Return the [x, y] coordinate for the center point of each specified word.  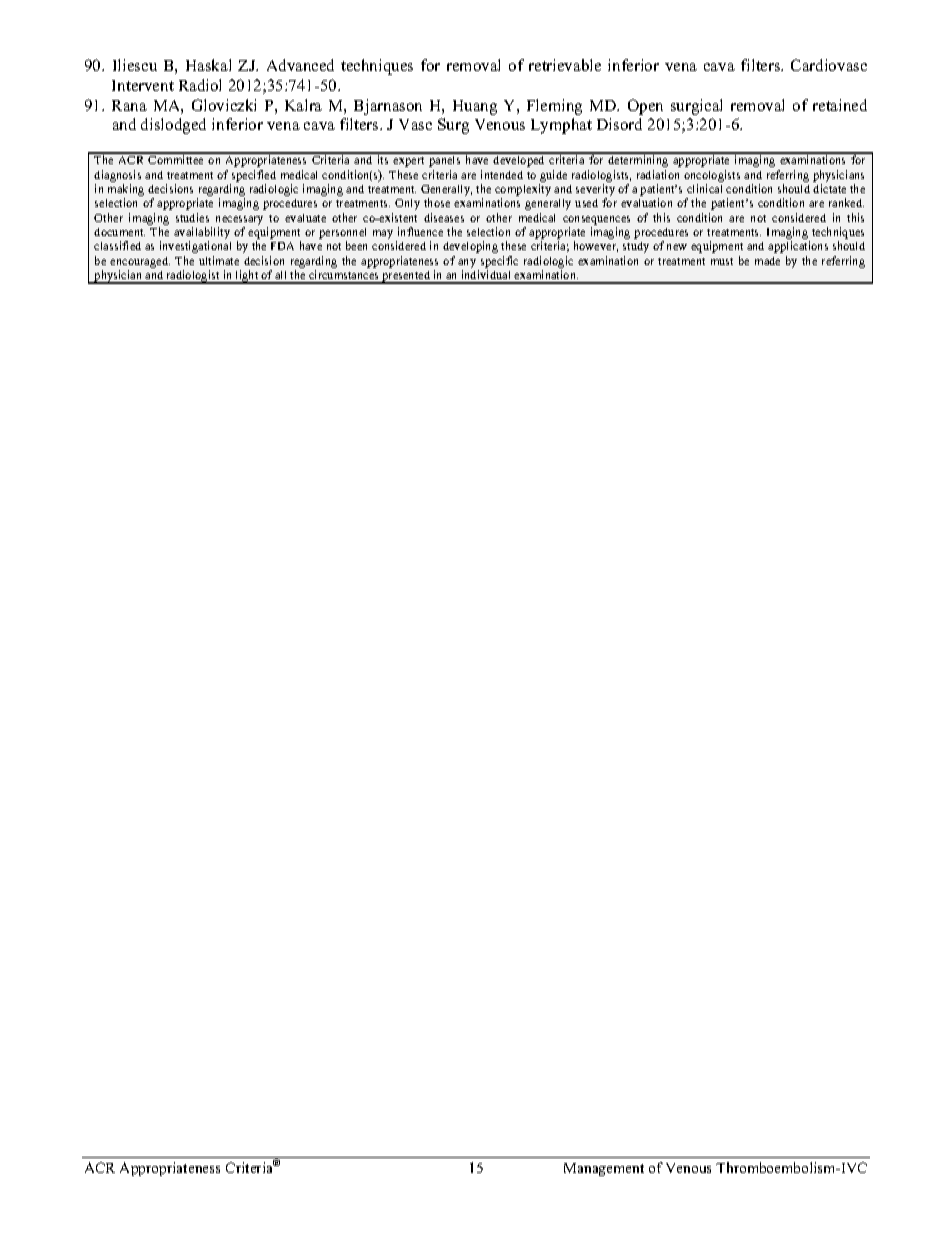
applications [798, 247]
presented [406, 277]
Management [604, 1169]
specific [499, 262]
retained [840, 105]
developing [470, 247]
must [722, 261]
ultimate [219, 260]
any [467, 263]
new [677, 247]
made [767, 261]
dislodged [173, 126]
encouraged [140, 262]
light [247, 277]
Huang [475, 107]
